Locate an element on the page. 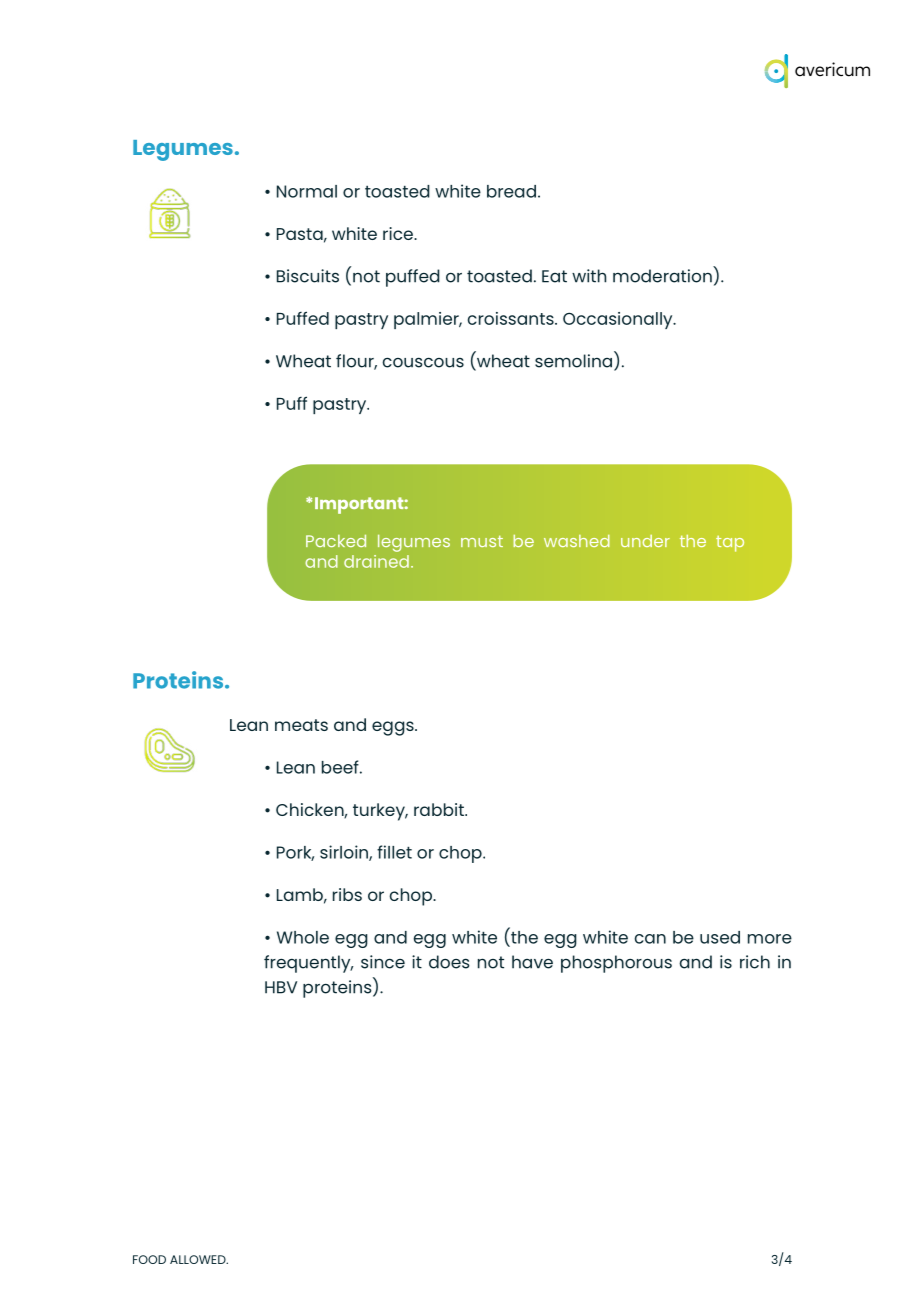 This image has height=1308, width=924. ALLOWED is located at coordinates (199, 1259).
